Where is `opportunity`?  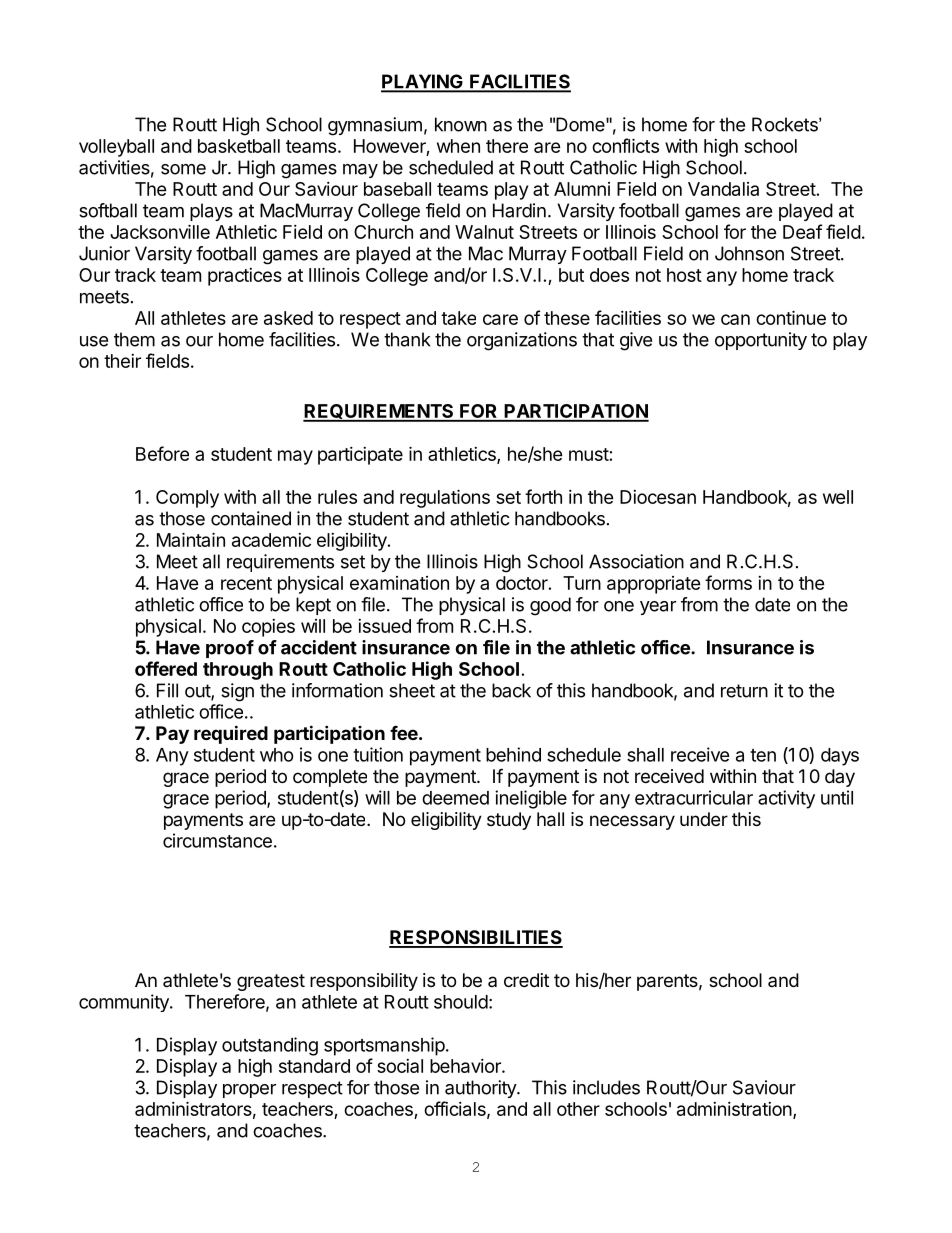 opportunity is located at coordinates (761, 341).
